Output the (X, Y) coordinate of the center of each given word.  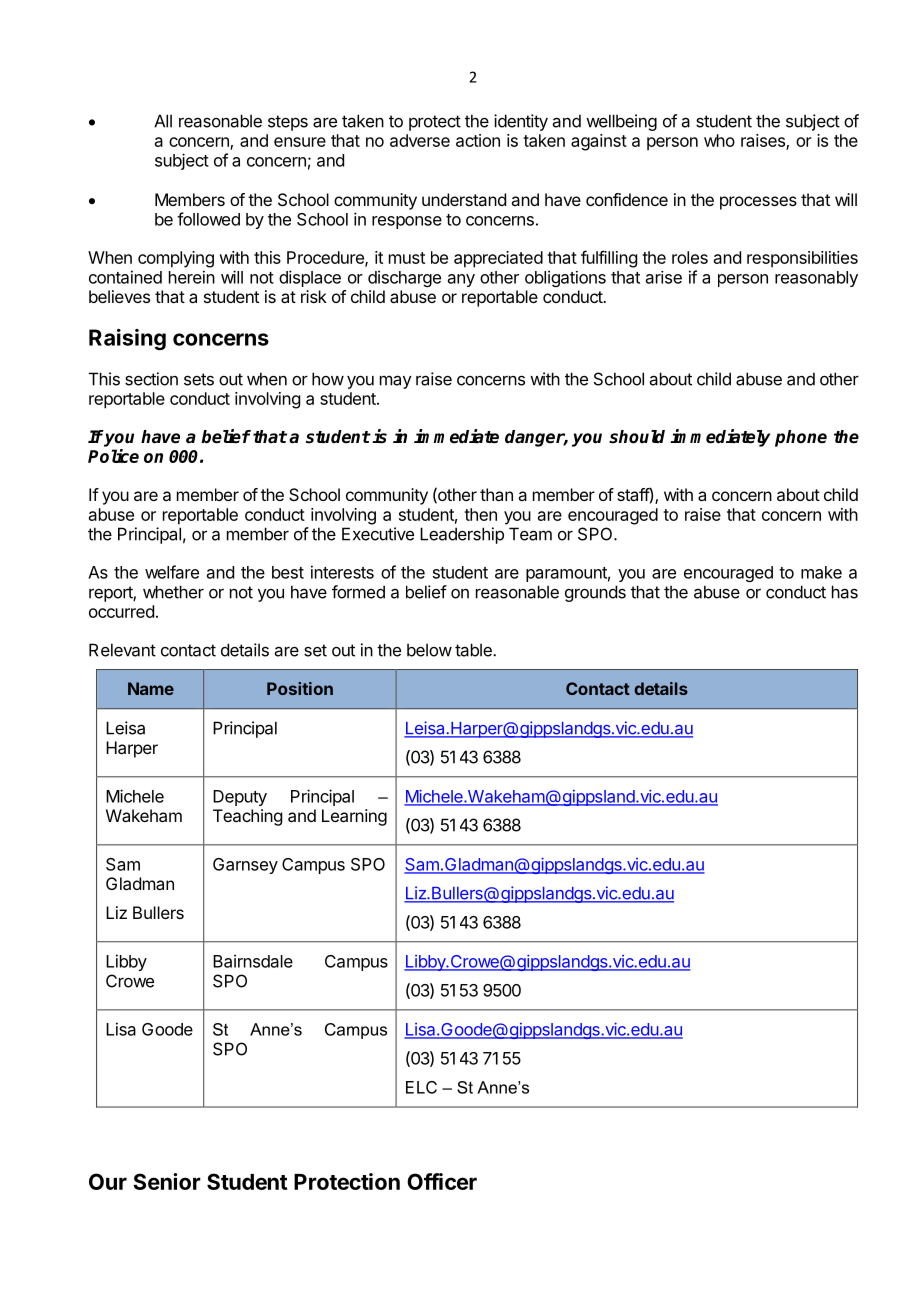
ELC (421, 1087)
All (163, 121)
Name (151, 688)
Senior (167, 1181)
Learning (354, 817)
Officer (442, 1181)
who (719, 140)
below (429, 650)
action (478, 140)
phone (801, 438)
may (396, 382)
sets (199, 379)
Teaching (247, 817)
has (845, 592)
